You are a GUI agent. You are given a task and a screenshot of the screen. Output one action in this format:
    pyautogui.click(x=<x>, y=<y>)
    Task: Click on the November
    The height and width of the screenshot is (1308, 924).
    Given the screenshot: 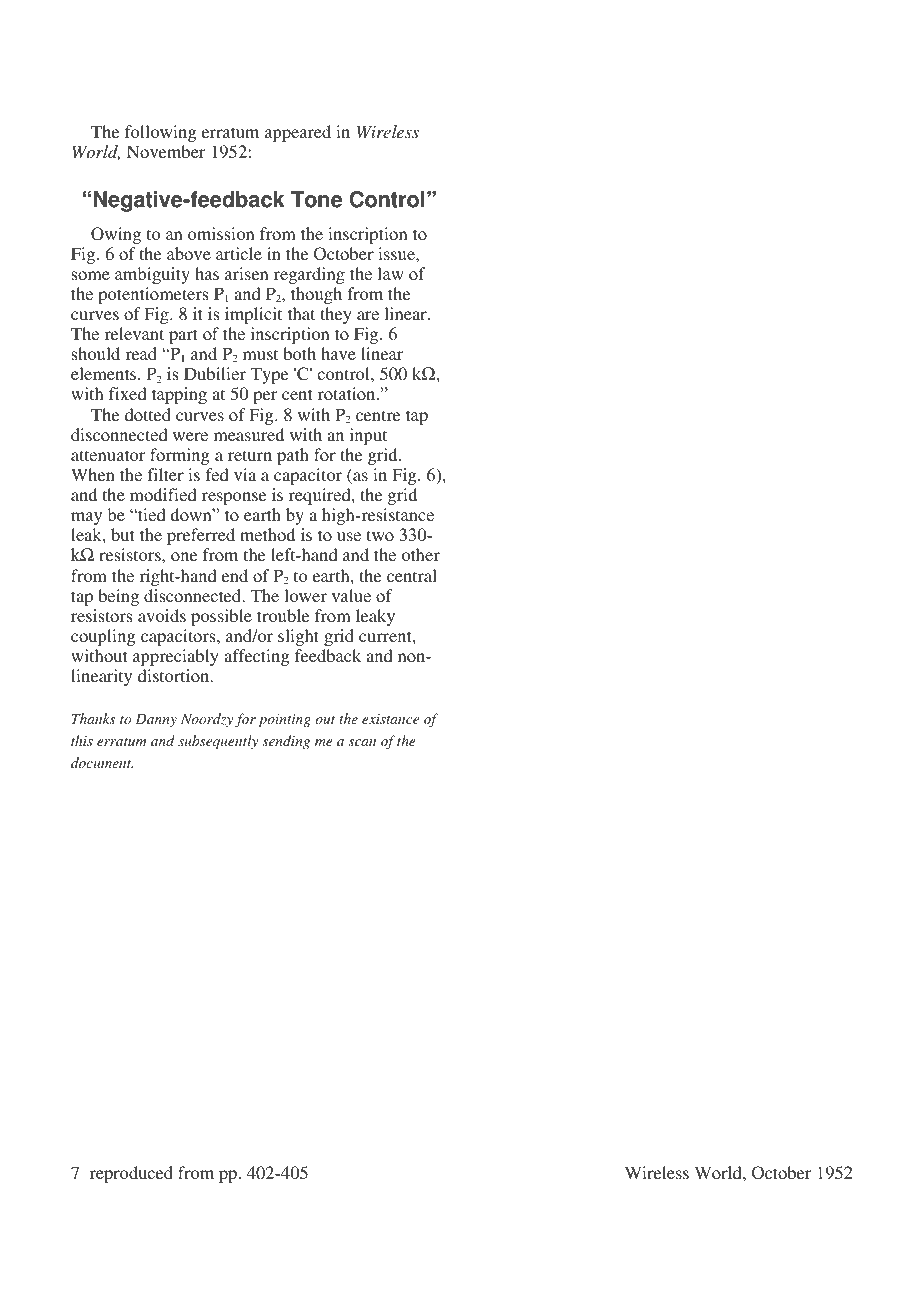 What is the action you would take?
    pyautogui.click(x=166, y=151)
